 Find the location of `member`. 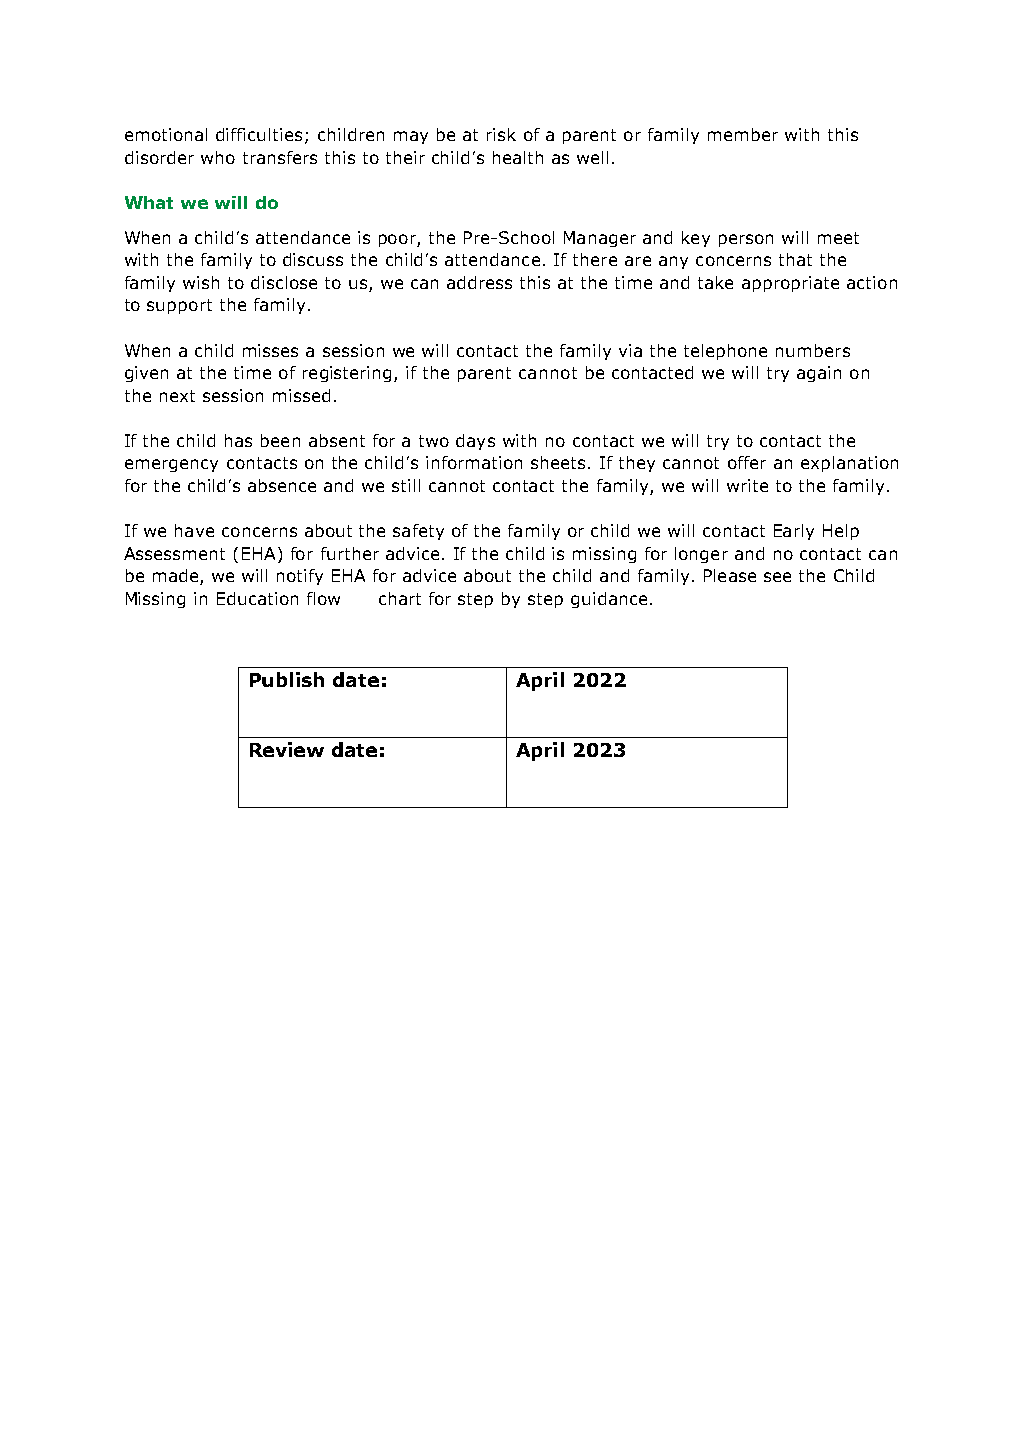

member is located at coordinates (743, 134).
